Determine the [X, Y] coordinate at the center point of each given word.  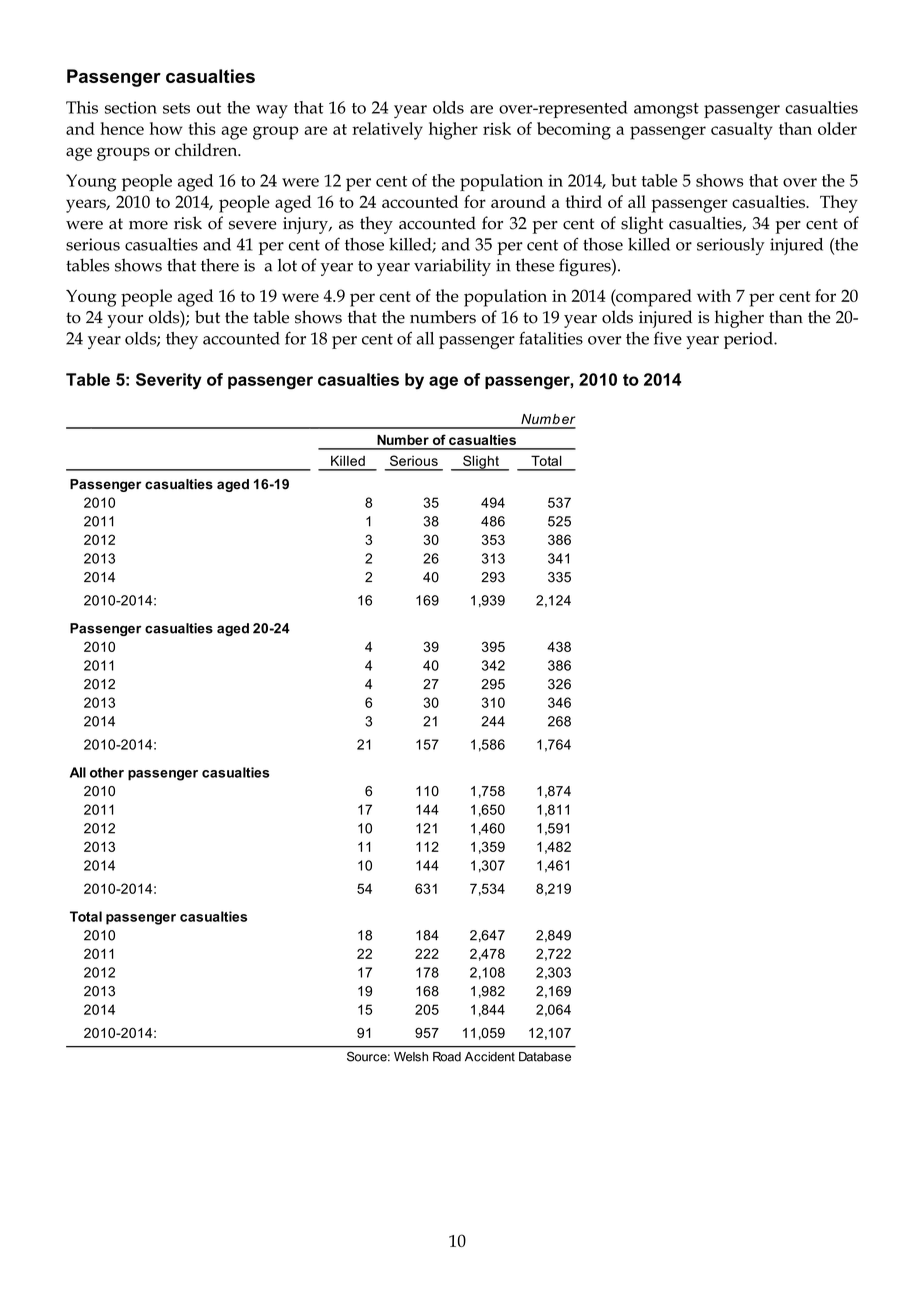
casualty [742, 131]
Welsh [411, 1057]
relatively [387, 131]
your [125, 321]
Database [545, 1057]
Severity [169, 381]
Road [447, 1057]
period [749, 340]
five [668, 338]
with [714, 295]
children [207, 149]
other [107, 772]
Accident [490, 1057]
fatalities [551, 338]
